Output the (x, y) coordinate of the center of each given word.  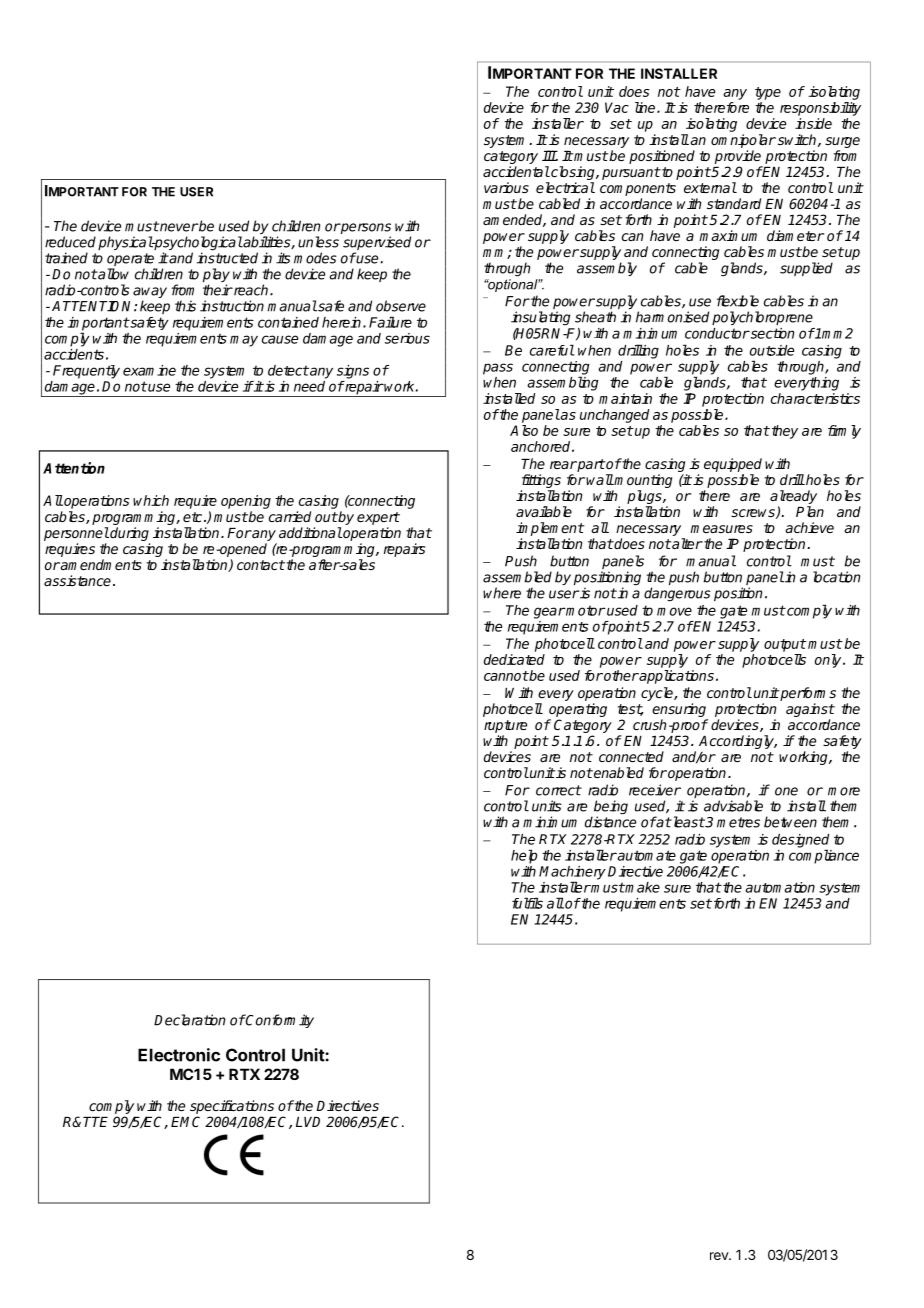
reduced (70, 242)
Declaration (190, 1020)
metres (738, 822)
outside (772, 350)
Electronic (179, 1055)
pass (498, 369)
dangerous (677, 594)
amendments (100, 564)
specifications (232, 1107)
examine (149, 370)
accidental (516, 171)
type (768, 93)
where (502, 593)
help (524, 856)
